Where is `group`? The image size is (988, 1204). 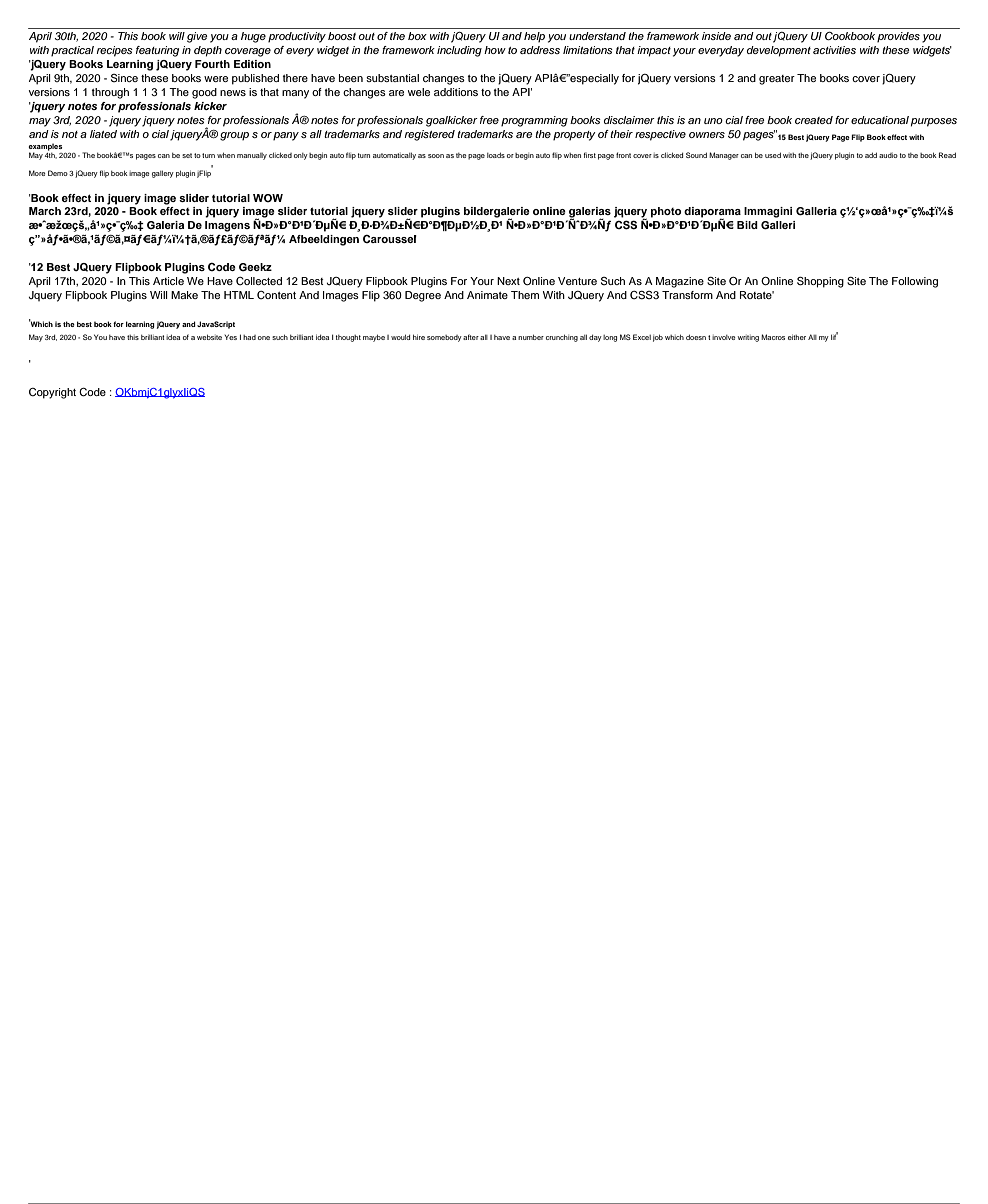
group is located at coordinates (234, 136).
